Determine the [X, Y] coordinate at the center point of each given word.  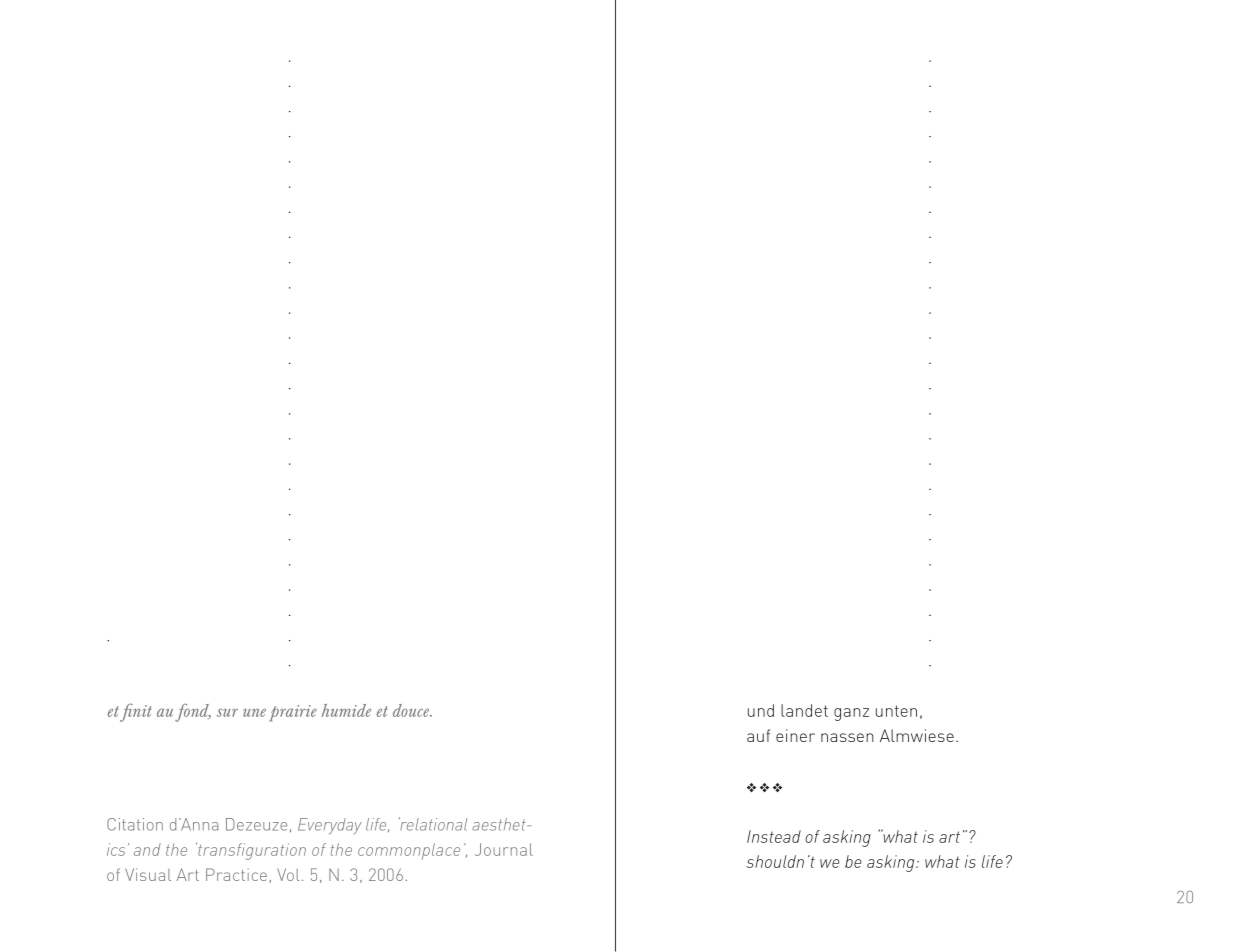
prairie [293, 713]
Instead [774, 836]
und [761, 710]
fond [193, 712]
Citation [135, 824]
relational [433, 824]
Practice [236, 874]
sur [227, 712]
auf [758, 735]
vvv [764, 787]
